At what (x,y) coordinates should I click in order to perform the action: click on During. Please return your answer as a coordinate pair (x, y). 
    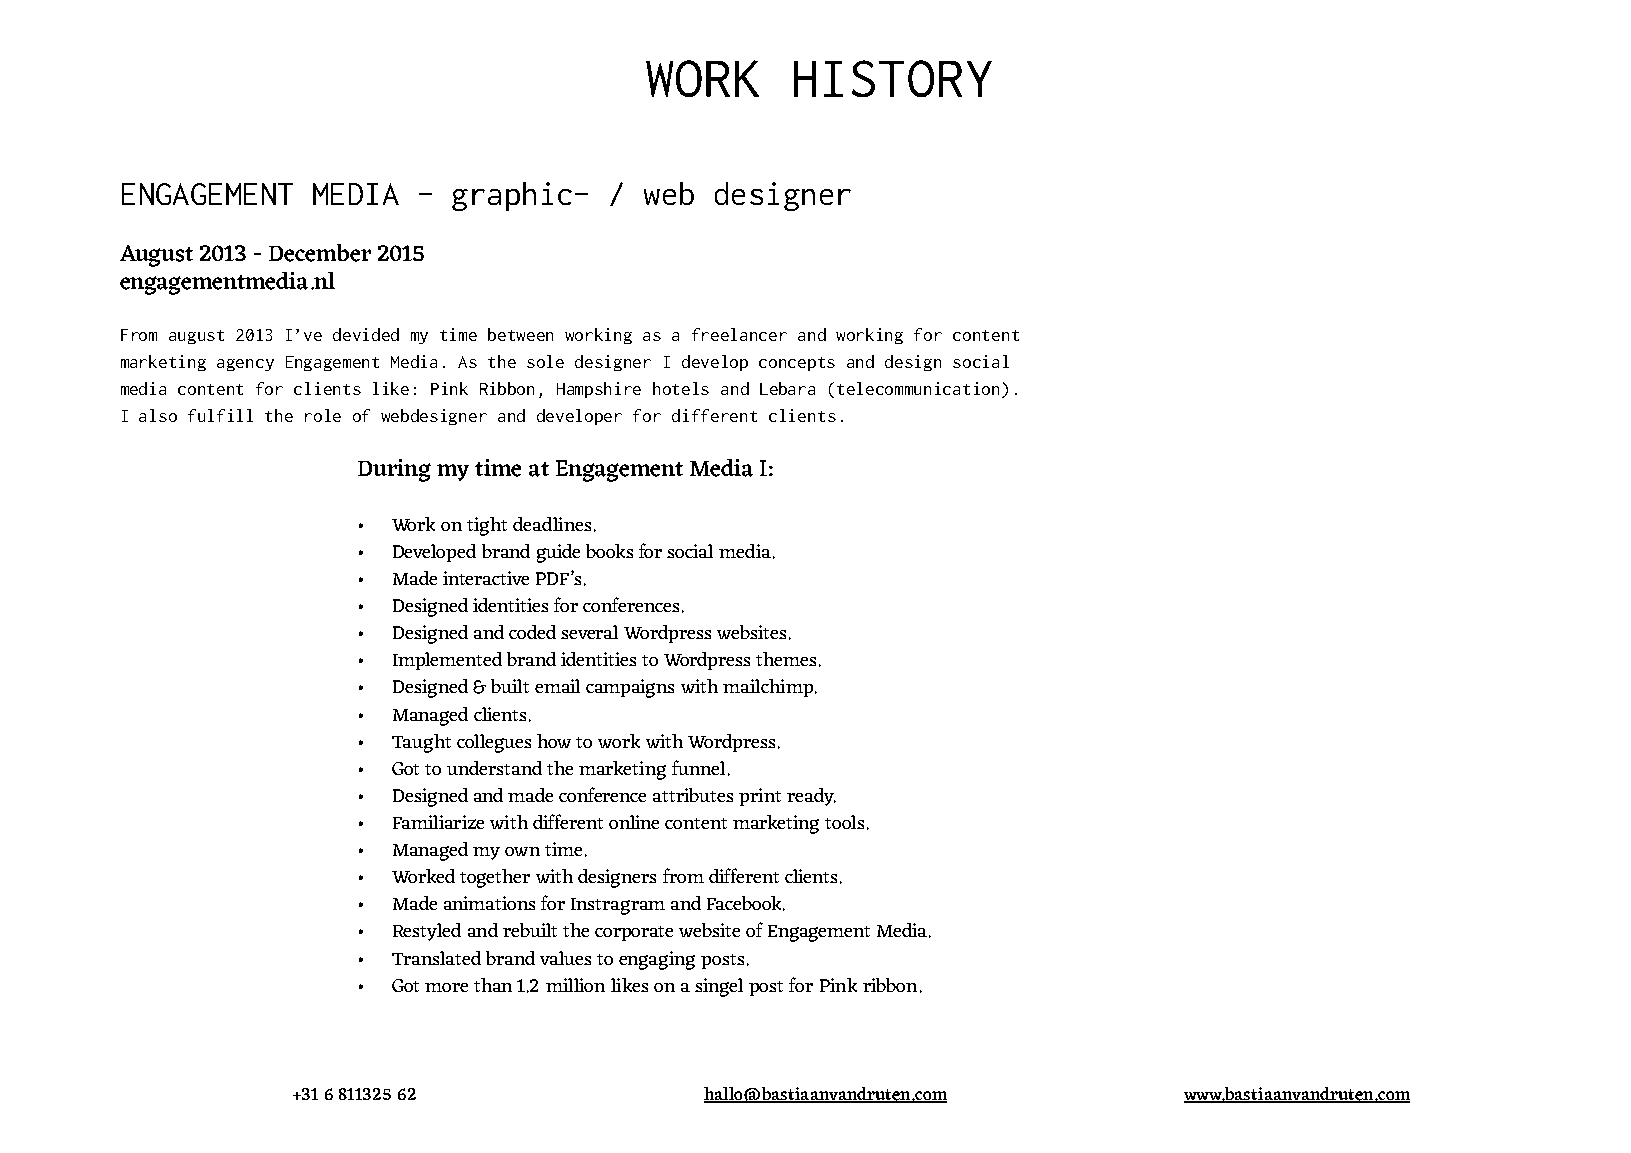
    Looking at the image, I should click on (394, 470).
